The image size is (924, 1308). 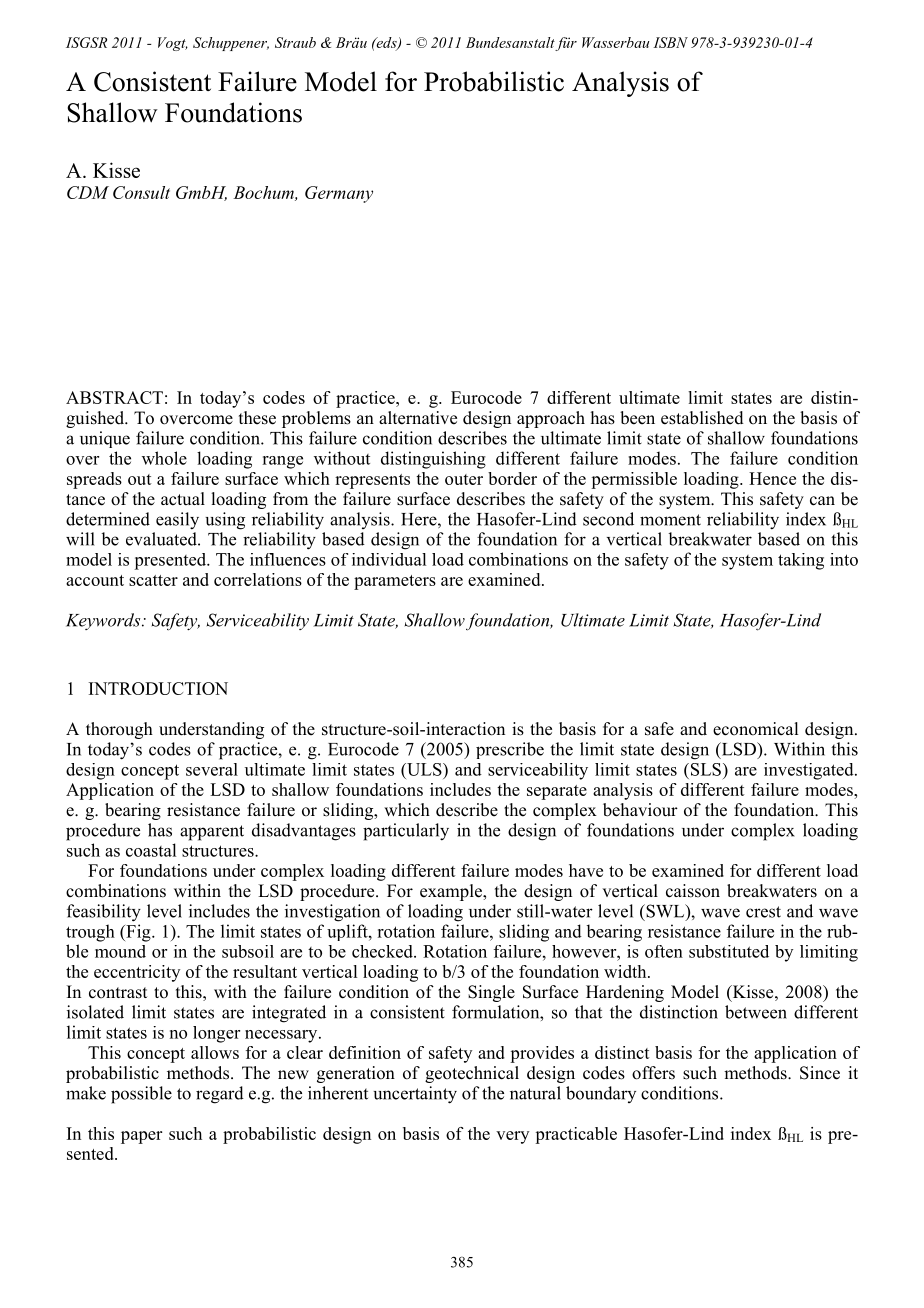 What do you see at coordinates (173, 44) in the screenshot?
I see `Vogt` at bounding box center [173, 44].
